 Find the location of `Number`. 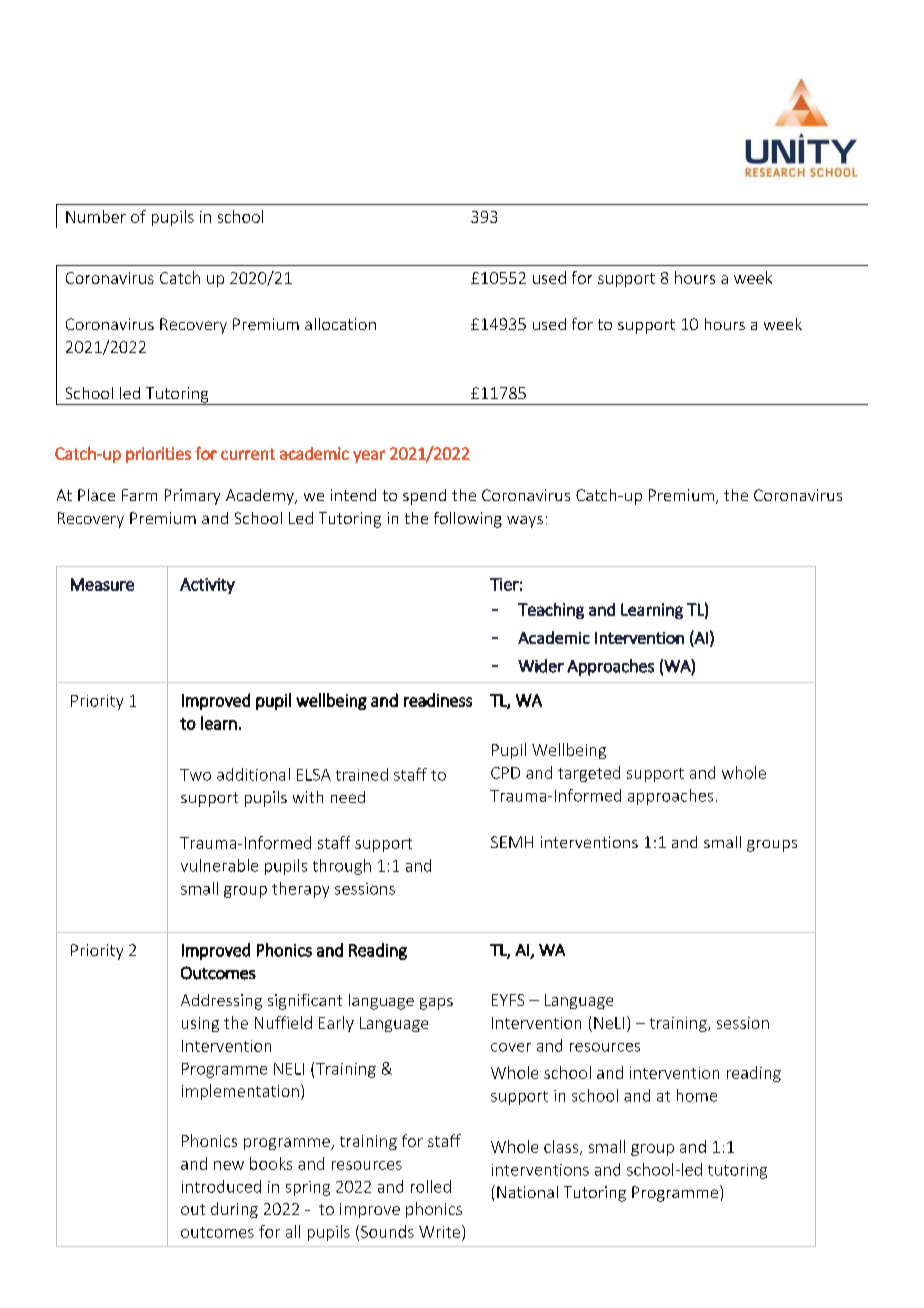

Number is located at coordinates (96, 216).
